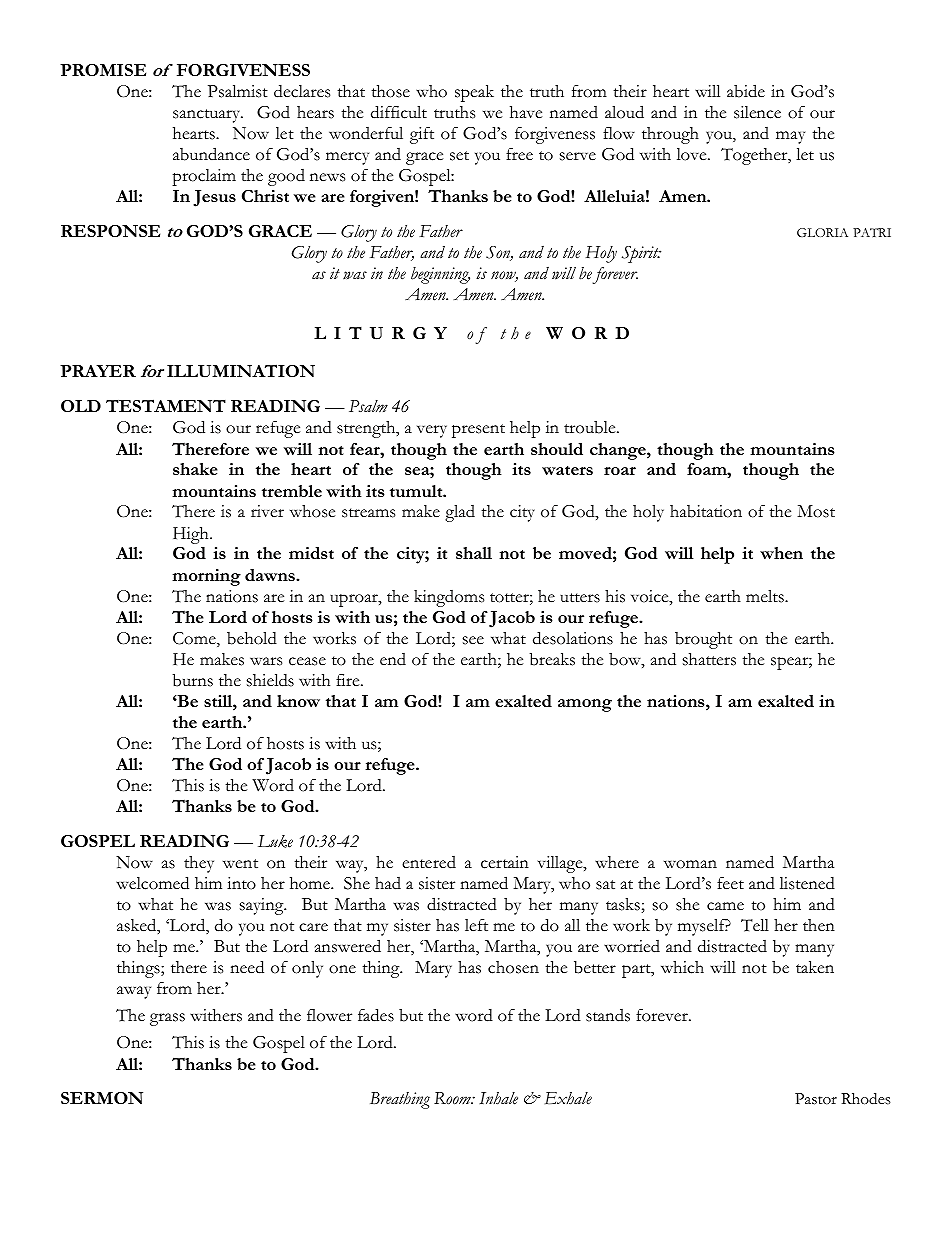  I want to click on sanctuary, so click(208, 116).
